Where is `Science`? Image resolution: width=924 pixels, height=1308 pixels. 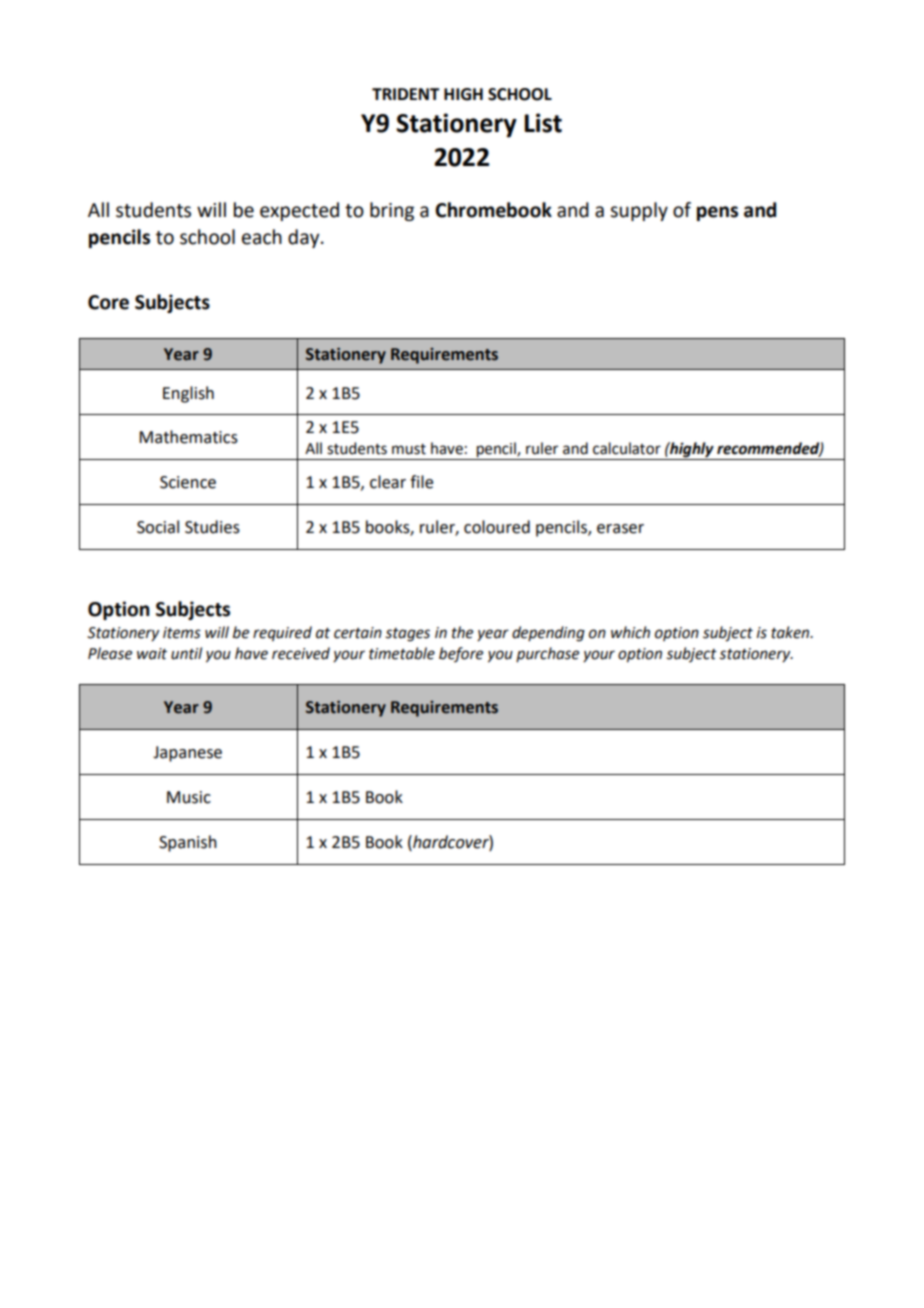 Science is located at coordinates (188, 482).
